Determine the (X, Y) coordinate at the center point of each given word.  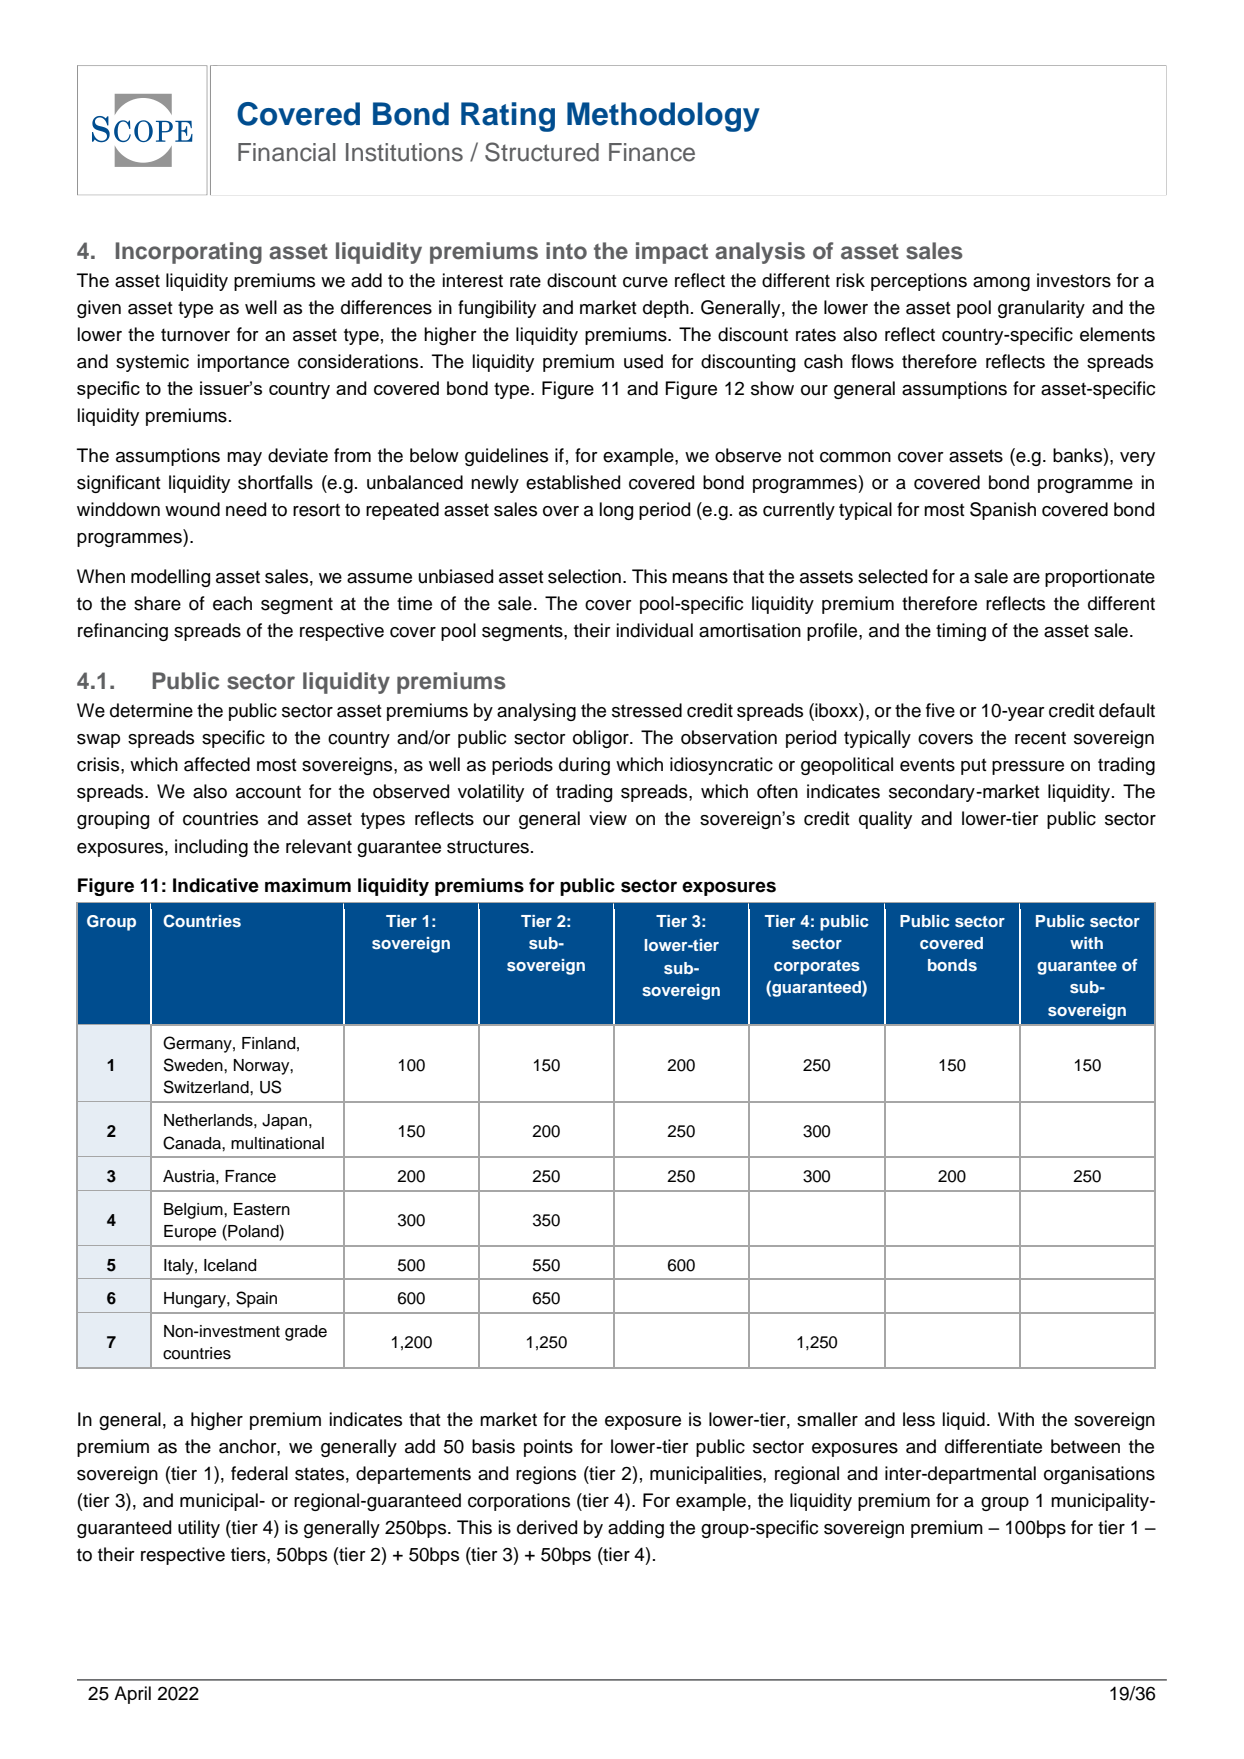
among (1001, 284)
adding (636, 1529)
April (132, 1695)
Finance (652, 152)
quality (885, 820)
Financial (287, 152)
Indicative (216, 885)
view (608, 818)
